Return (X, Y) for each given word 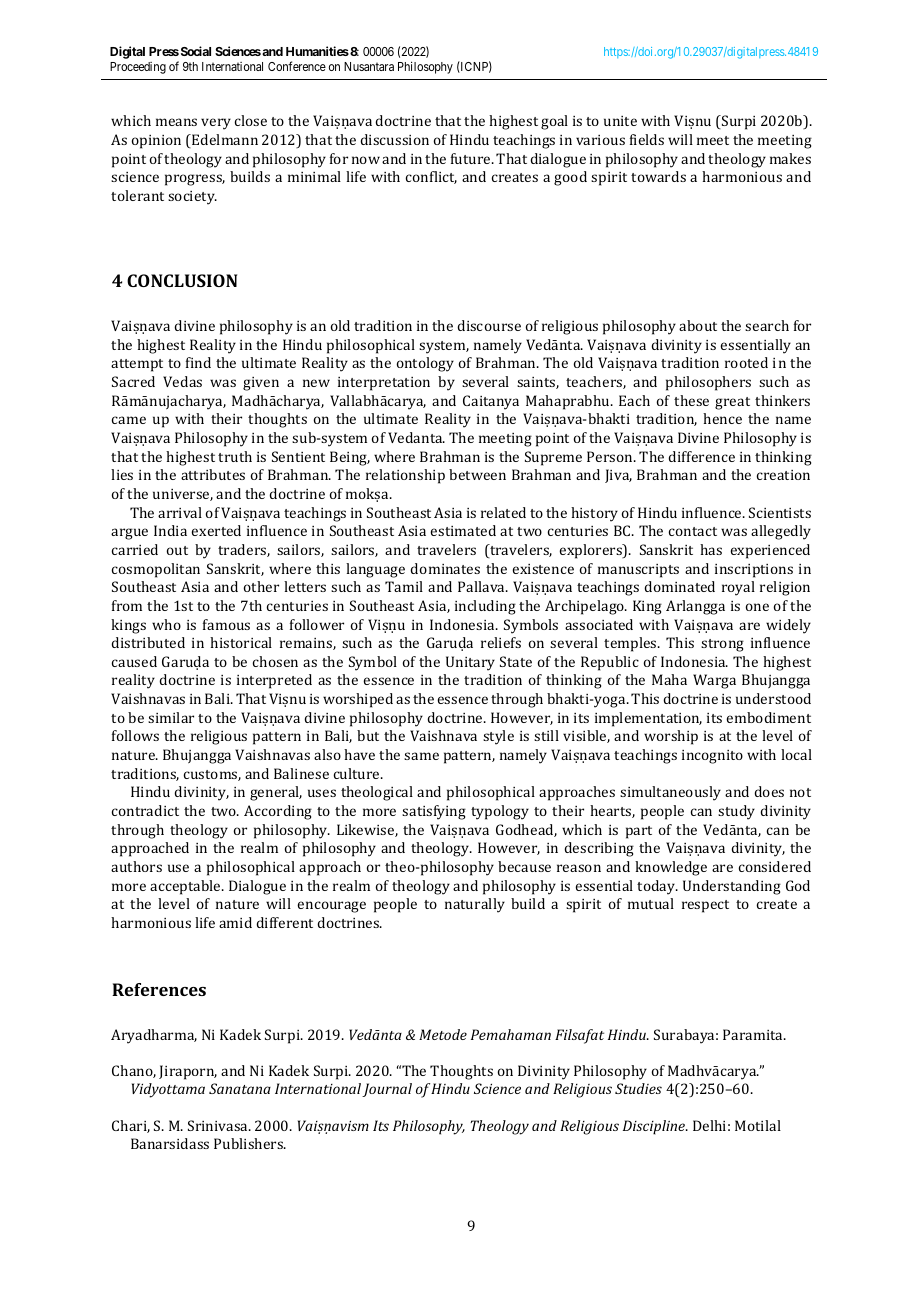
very (216, 124)
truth (235, 456)
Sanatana (240, 1088)
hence (722, 418)
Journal (387, 1090)
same (421, 756)
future (472, 158)
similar (171, 717)
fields (647, 139)
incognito (712, 757)
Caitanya (491, 402)
